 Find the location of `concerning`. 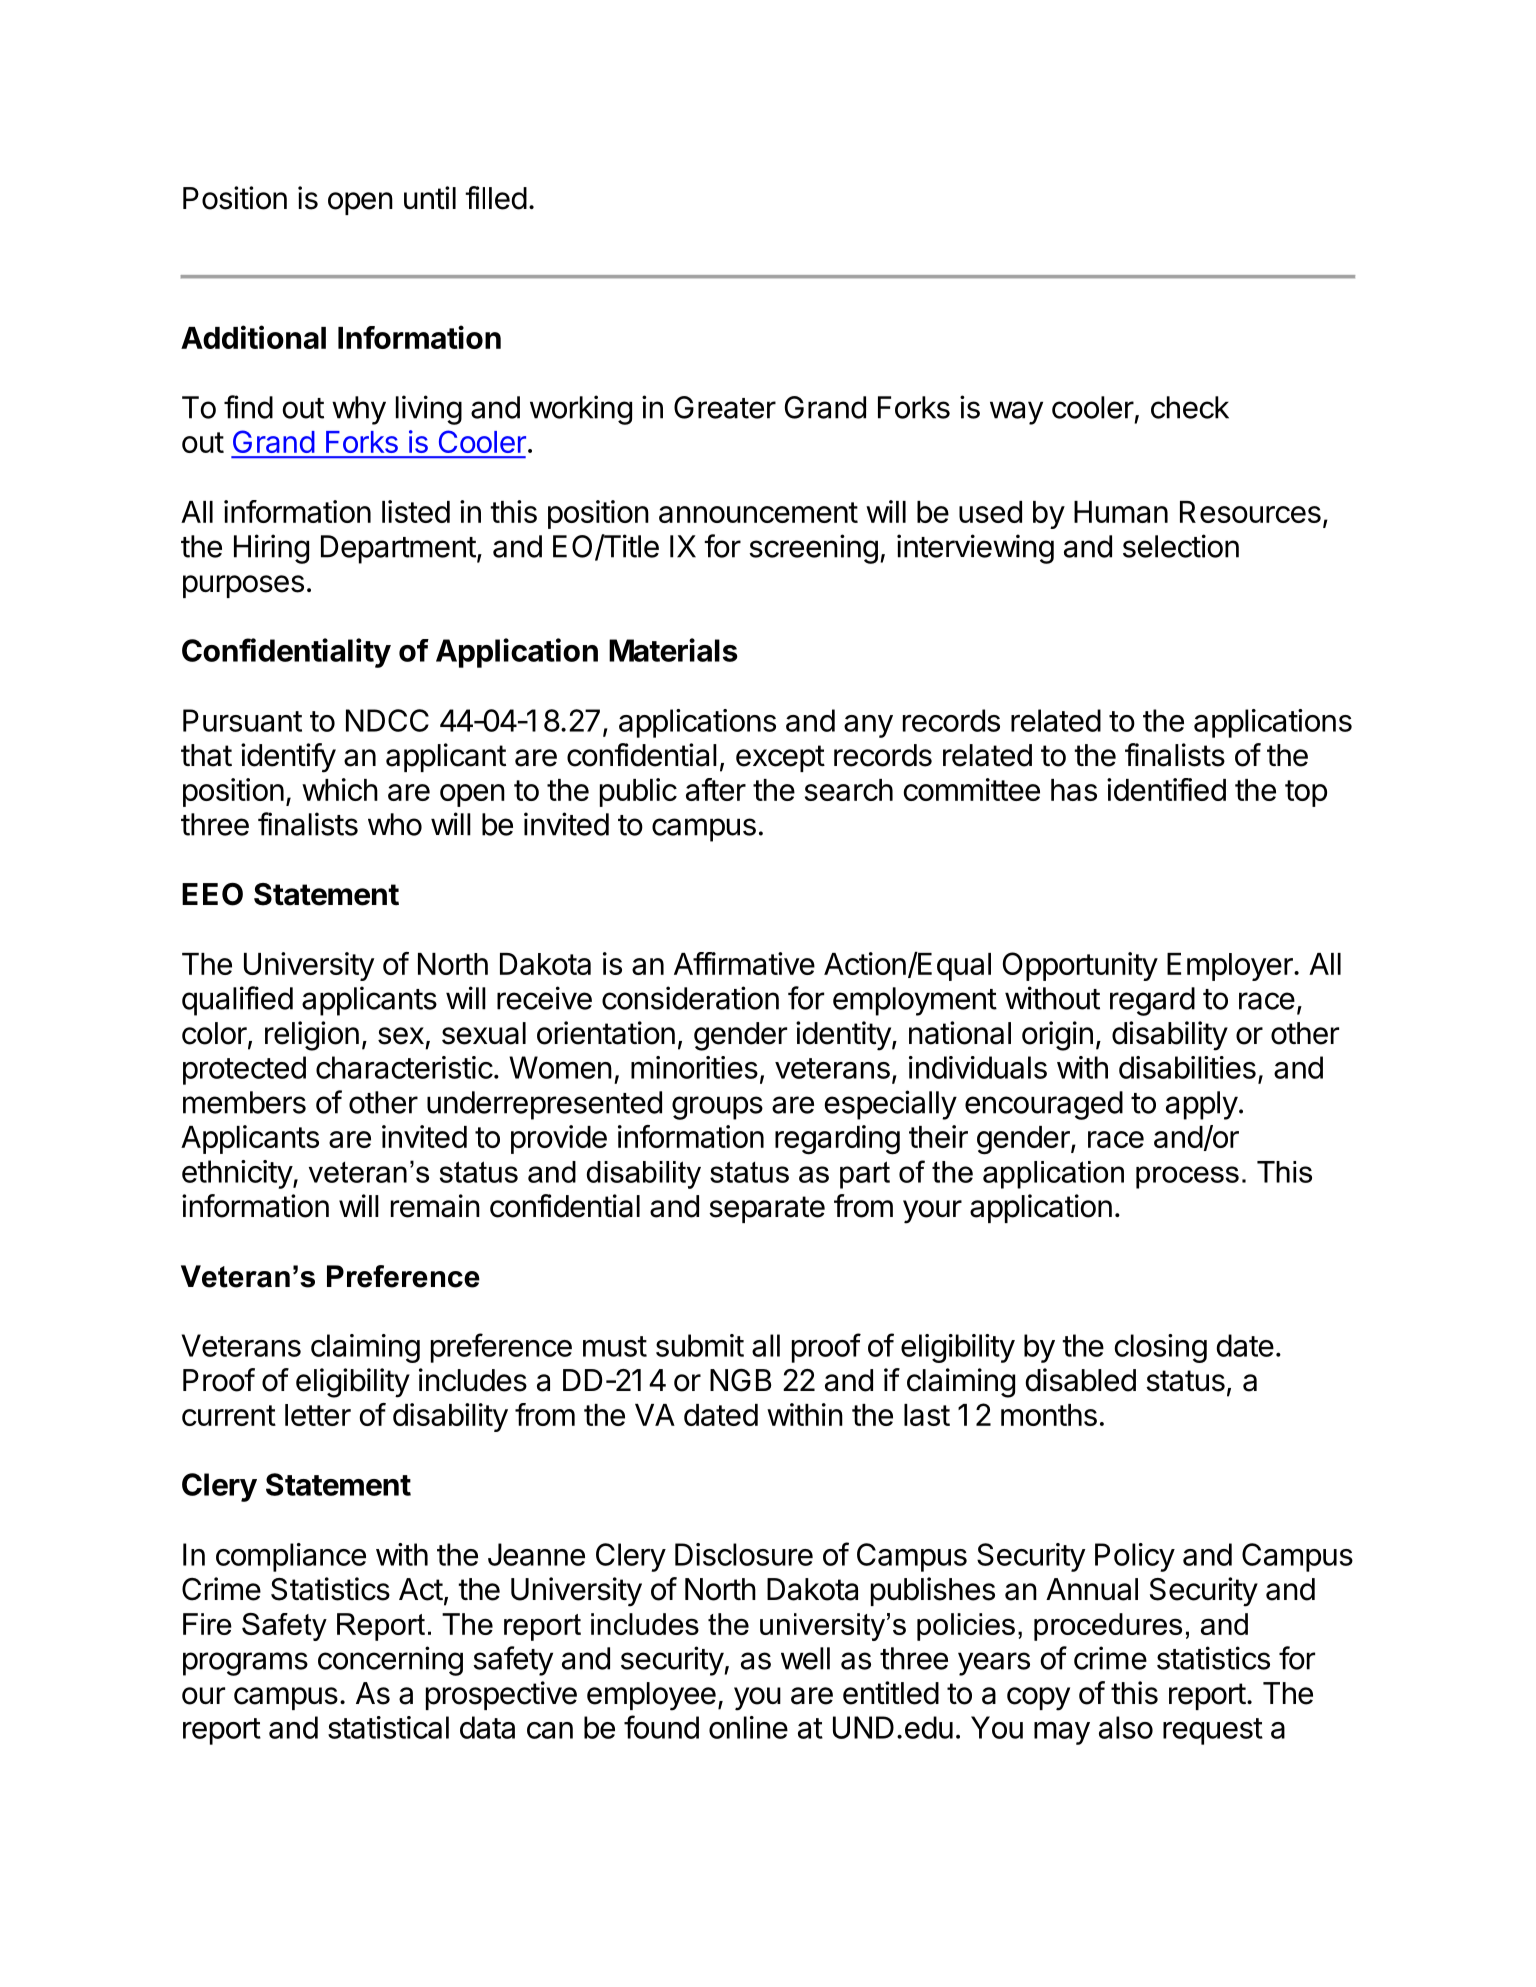

concerning is located at coordinates (390, 1661).
